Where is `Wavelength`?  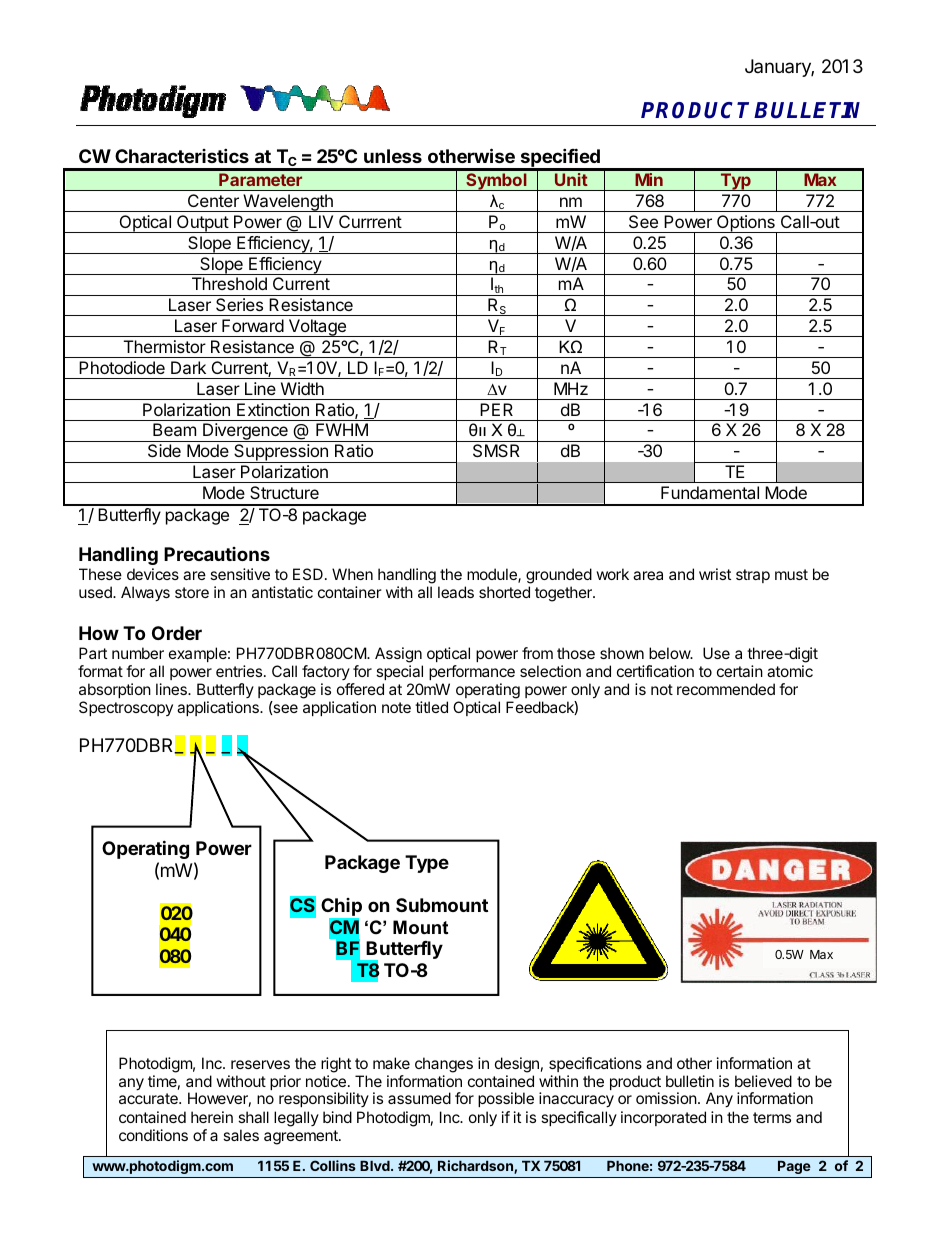
Wavelength is located at coordinates (288, 203).
